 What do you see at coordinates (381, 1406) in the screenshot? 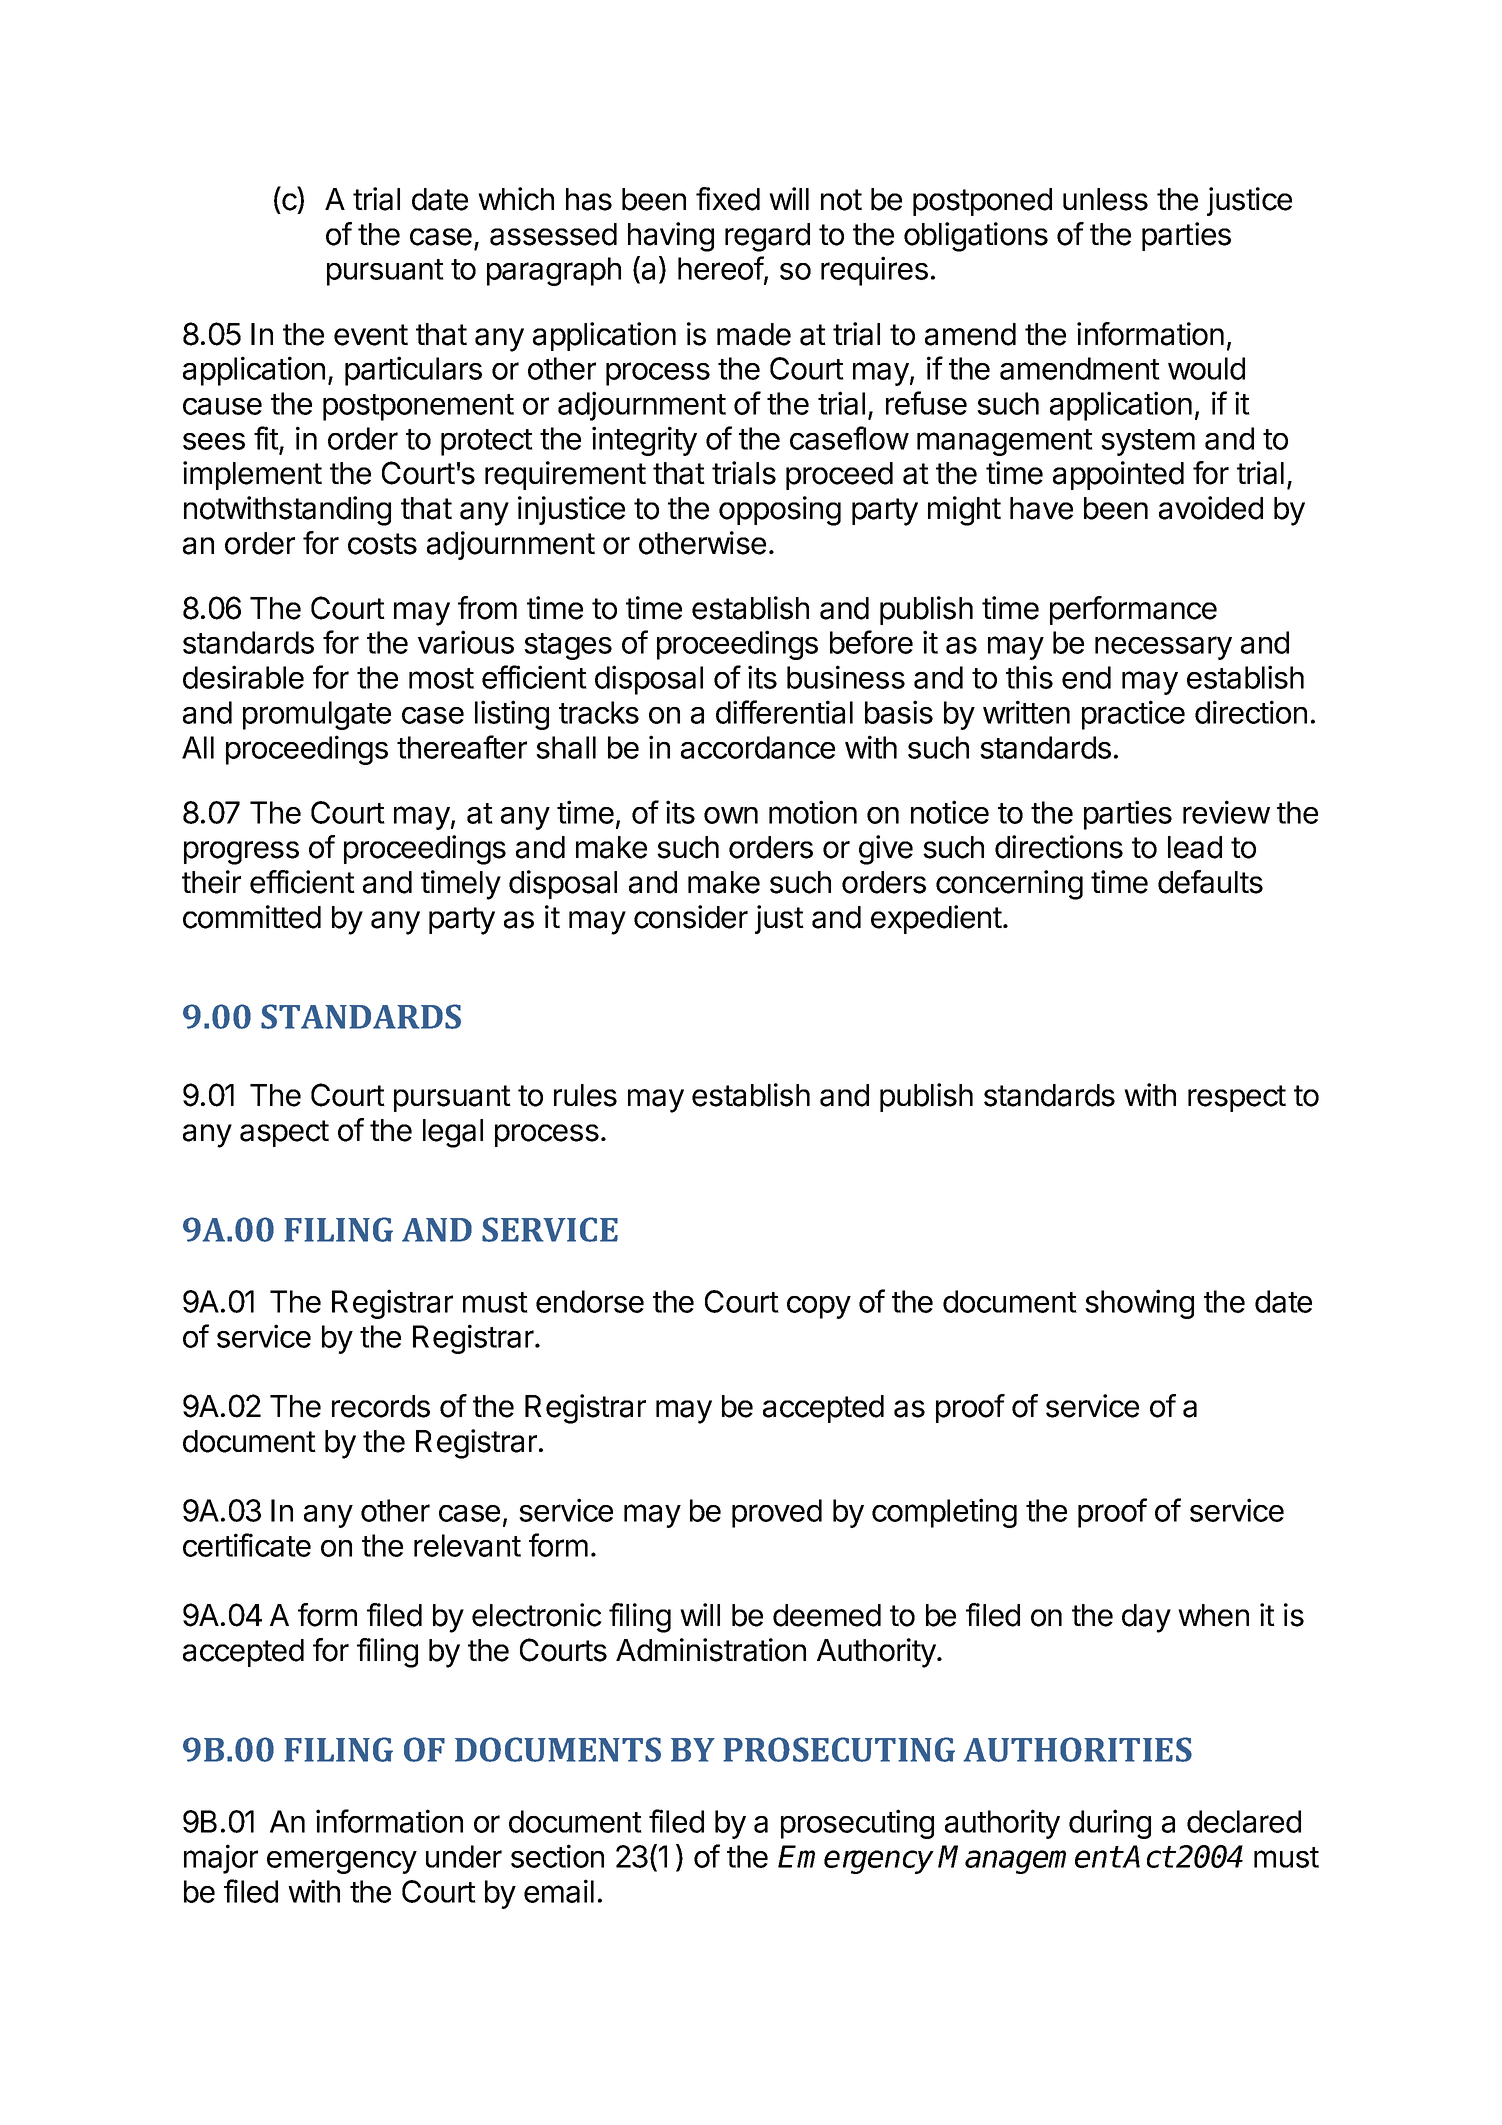
I see `records` at bounding box center [381, 1406].
